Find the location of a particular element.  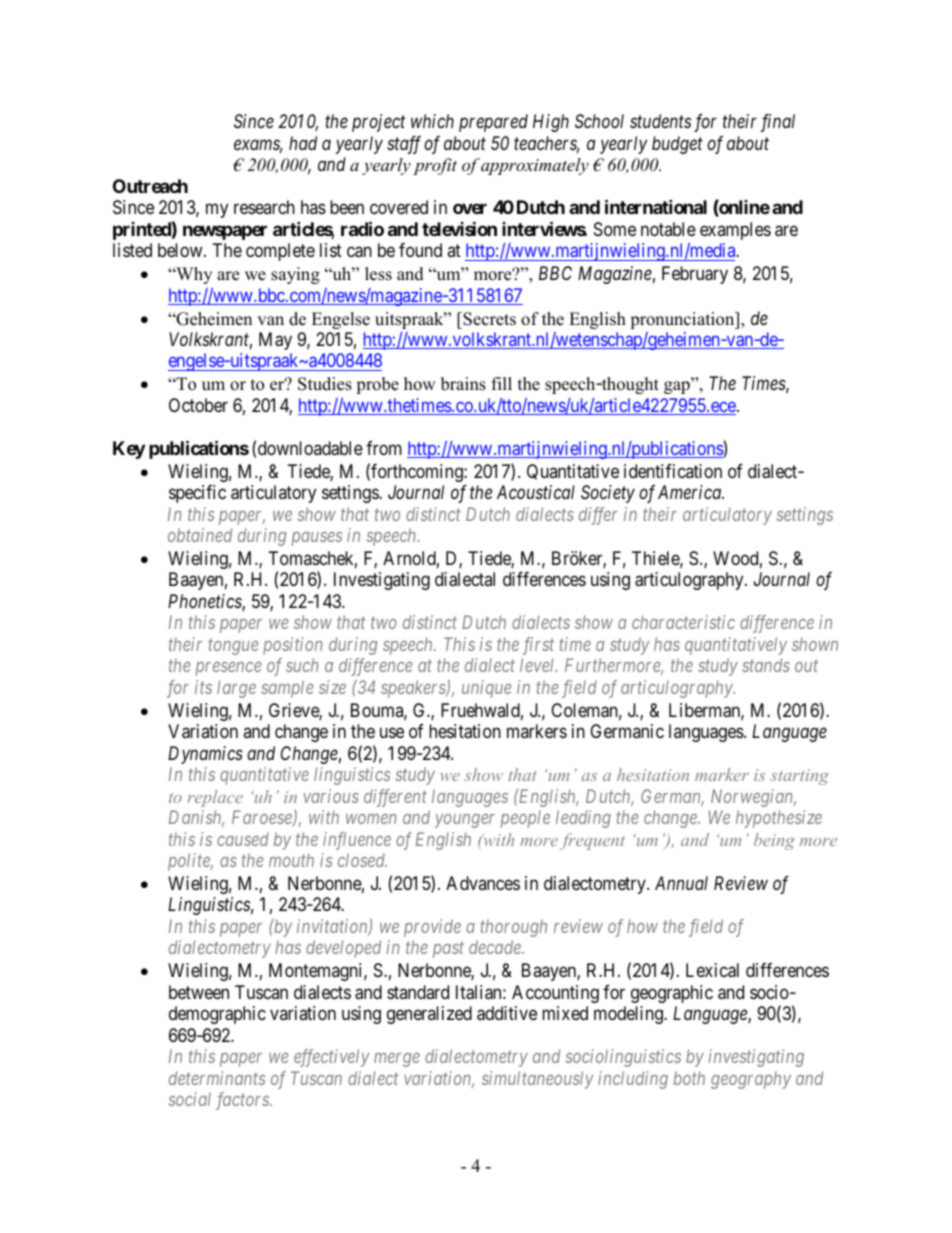

brains is located at coordinates (463, 384).
